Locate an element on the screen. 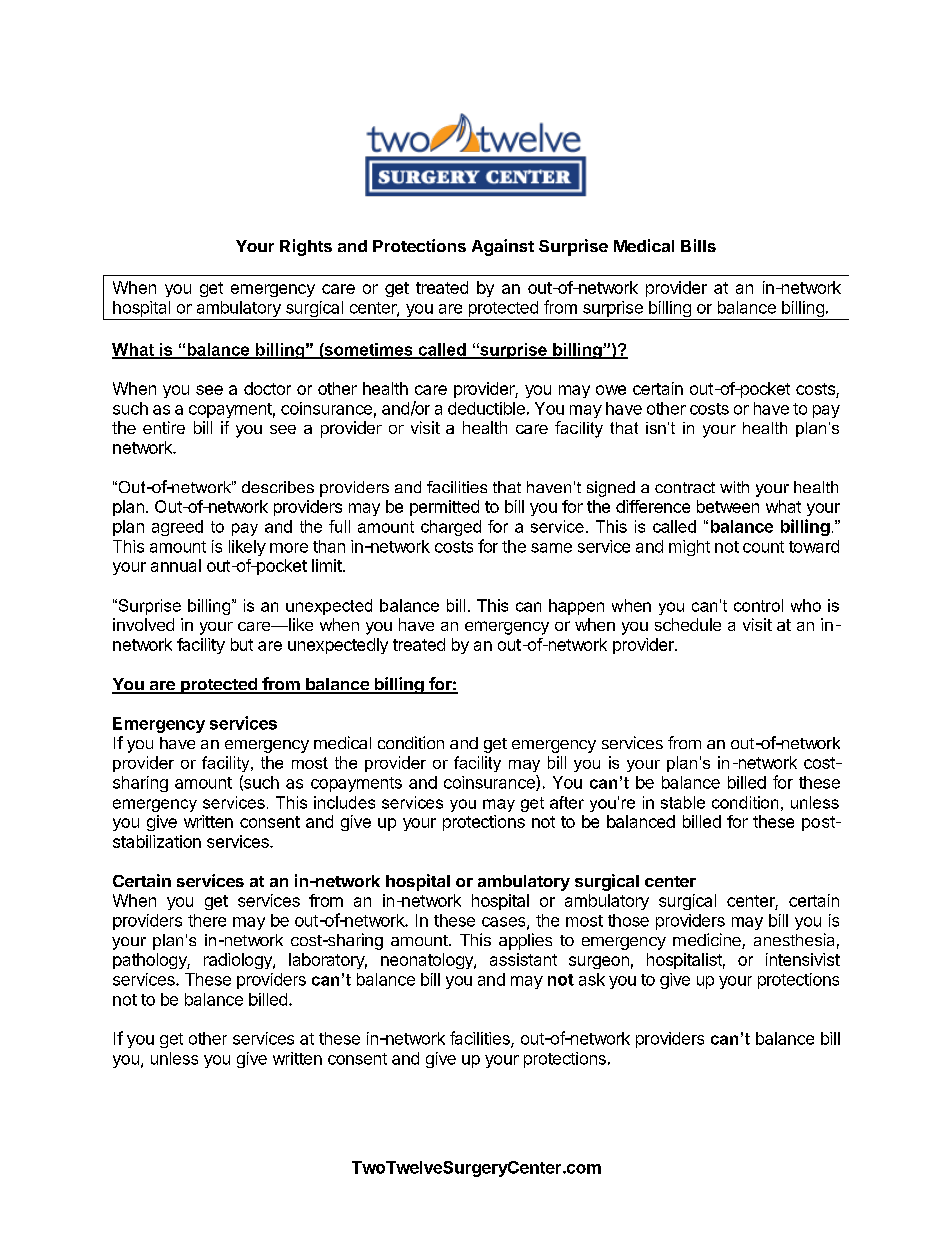 This screenshot has width=952, height=1233. owe is located at coordinates (611, 390).
